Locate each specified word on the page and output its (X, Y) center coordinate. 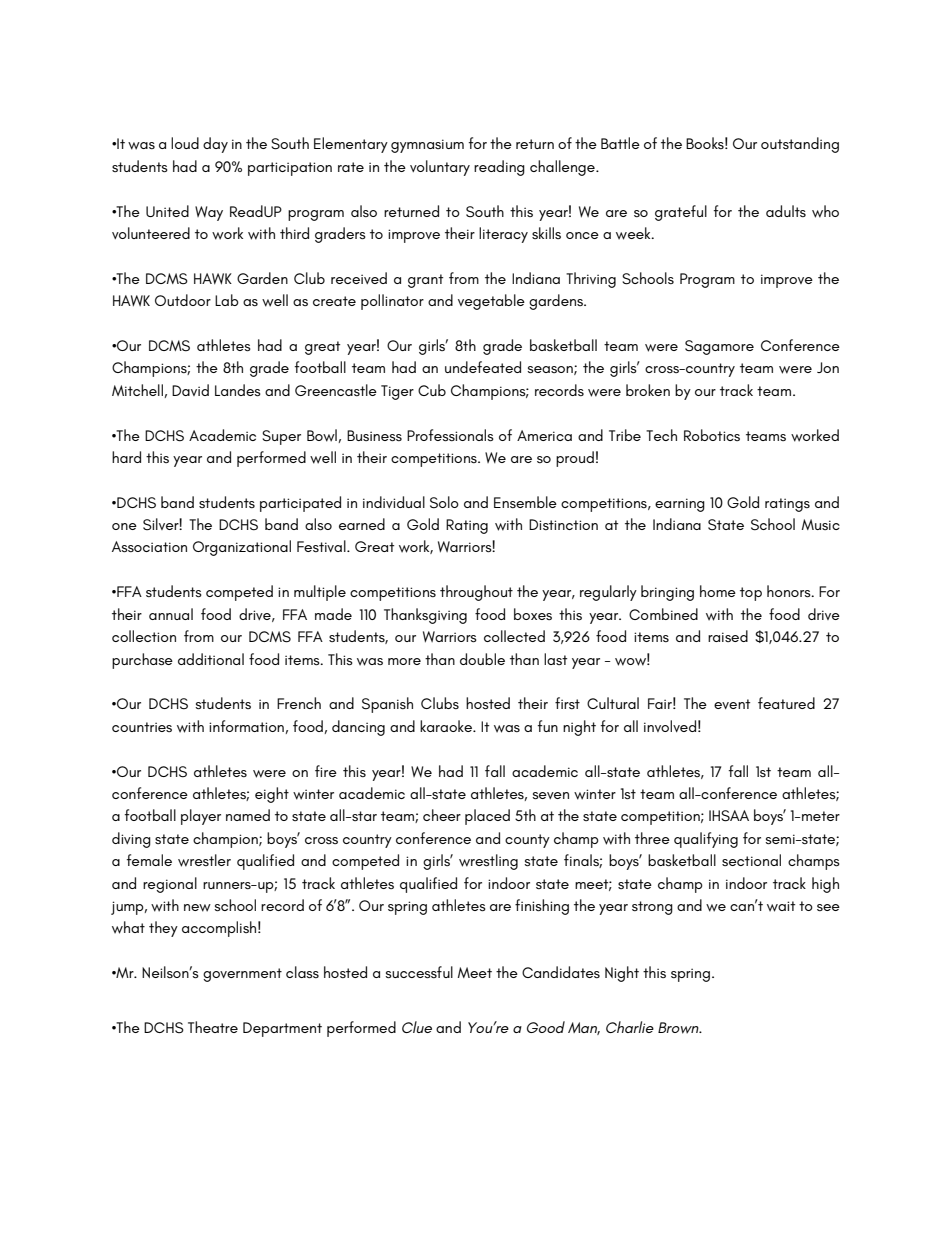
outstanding (800, 145)
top (751, 594)
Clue (417, 1027)
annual (171, 614)
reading (499, 168)
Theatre (213, 1027)
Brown (679, 1028)
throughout (476, 593)
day (215, 145)
